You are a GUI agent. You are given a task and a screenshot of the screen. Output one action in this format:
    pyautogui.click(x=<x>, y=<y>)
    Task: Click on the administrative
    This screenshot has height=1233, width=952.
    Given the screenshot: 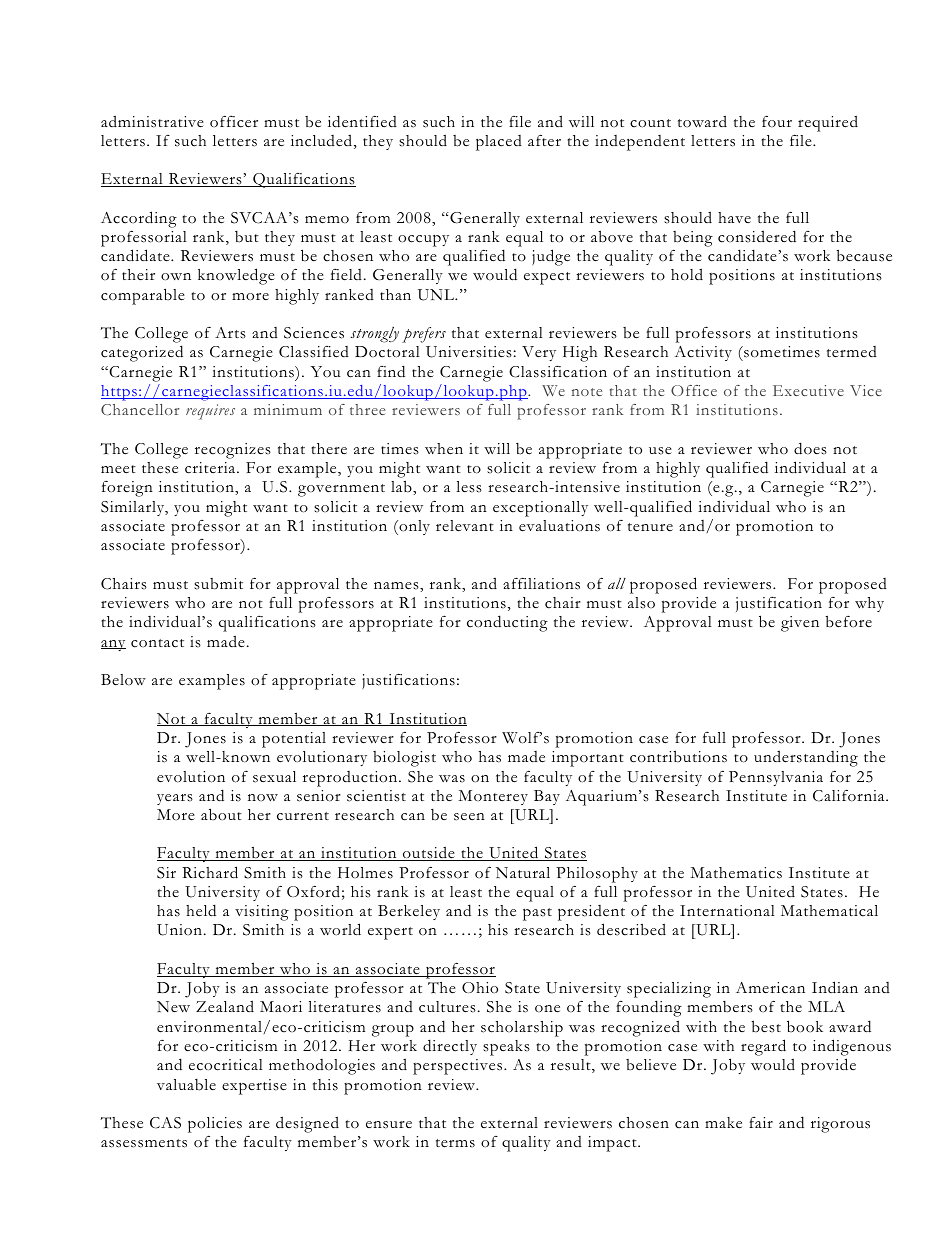 What is the action you would take?
    pyautogui.click(x=152, y=121)
